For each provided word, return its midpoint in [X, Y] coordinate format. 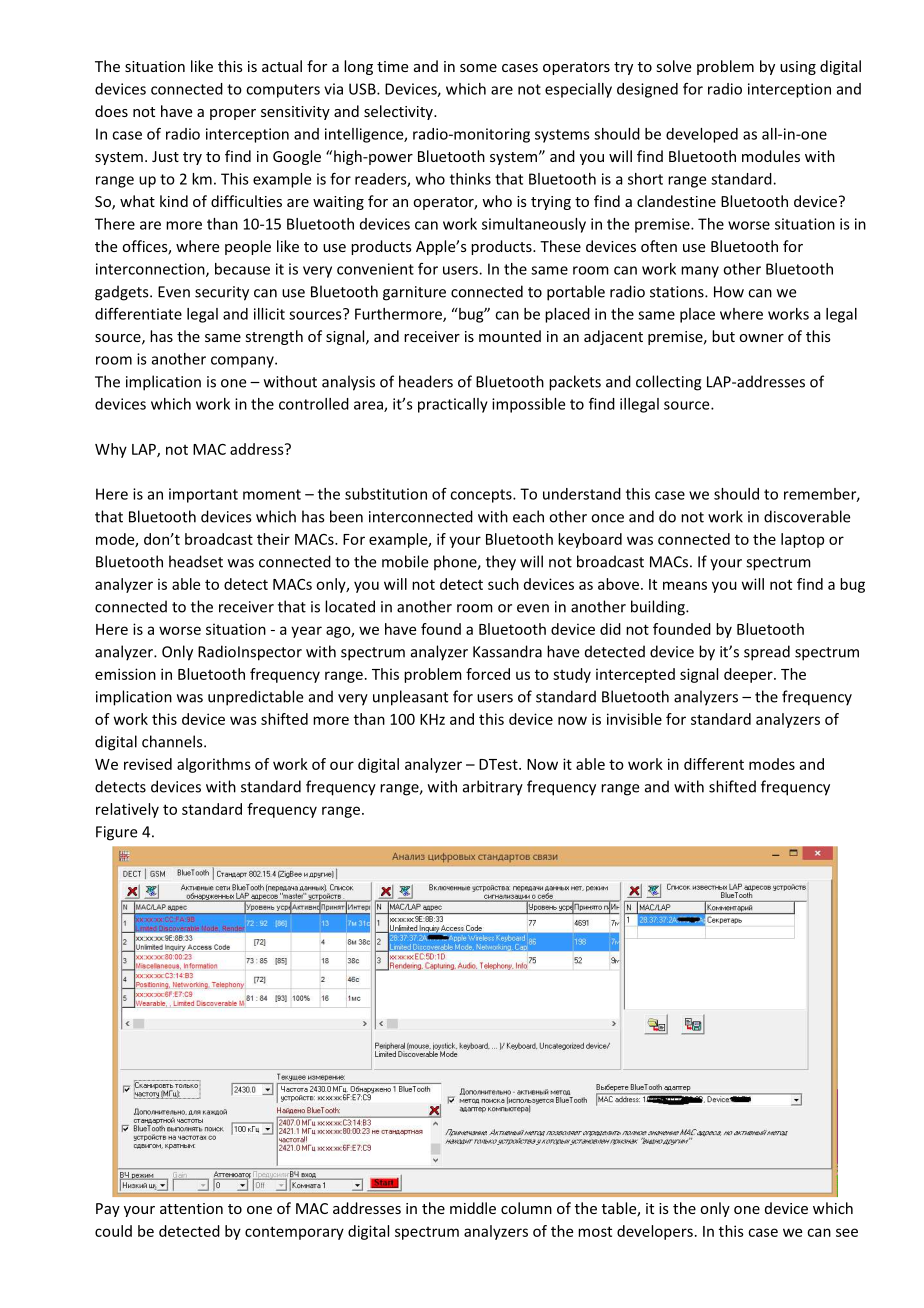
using [798, 68]
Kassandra [507, 651]
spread [767, 653]
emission [125, 674]
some [478, 68]
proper [233, 114]
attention [191, 1208]
